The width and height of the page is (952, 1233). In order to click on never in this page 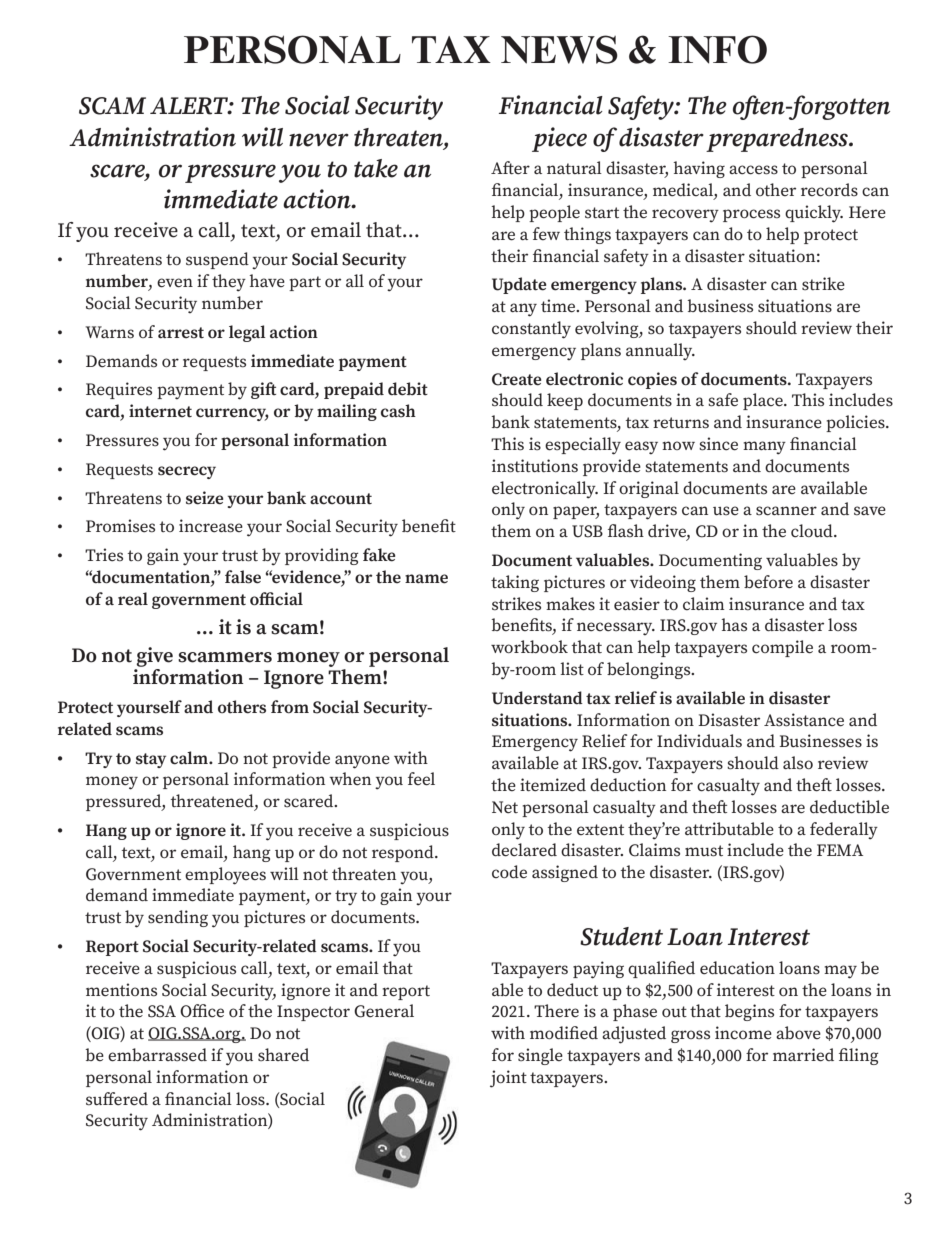, I will do `click(319, 140)`.
